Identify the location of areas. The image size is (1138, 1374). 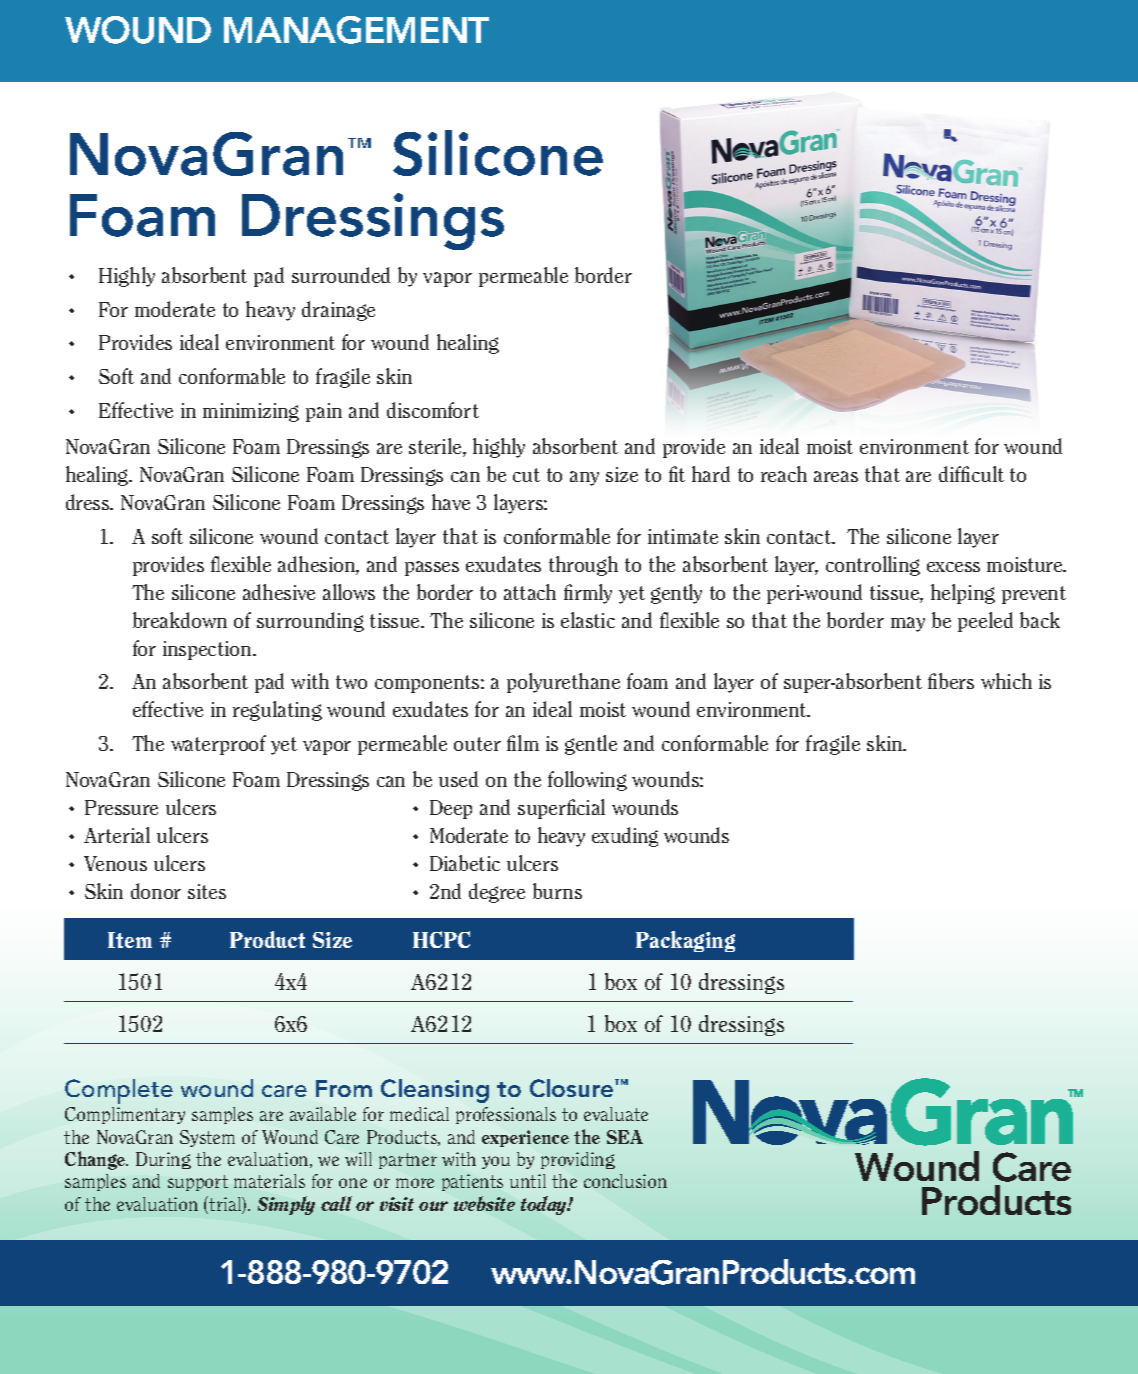
(836, 476).
